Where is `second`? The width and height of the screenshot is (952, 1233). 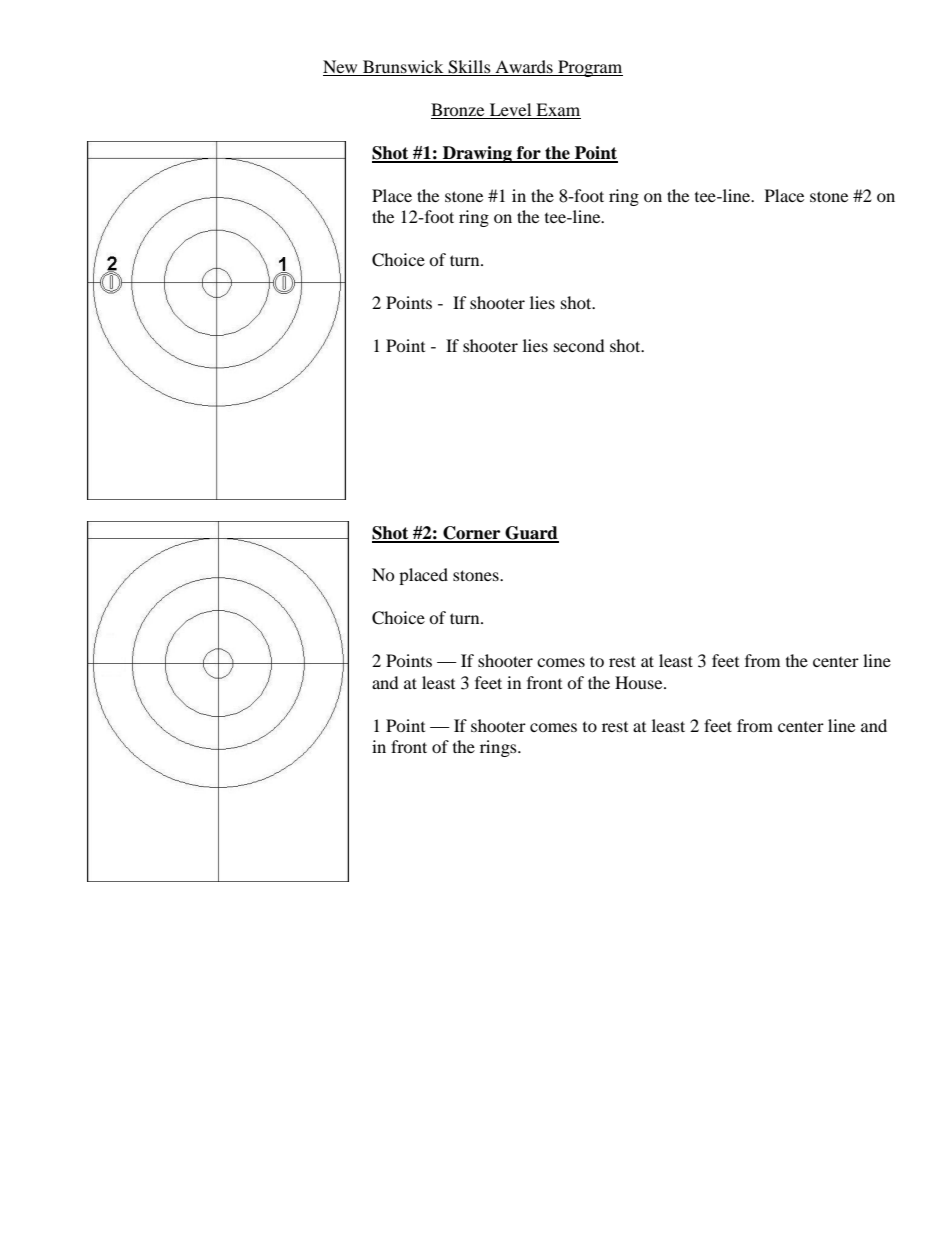 second is located at coordinates (579, 345).
